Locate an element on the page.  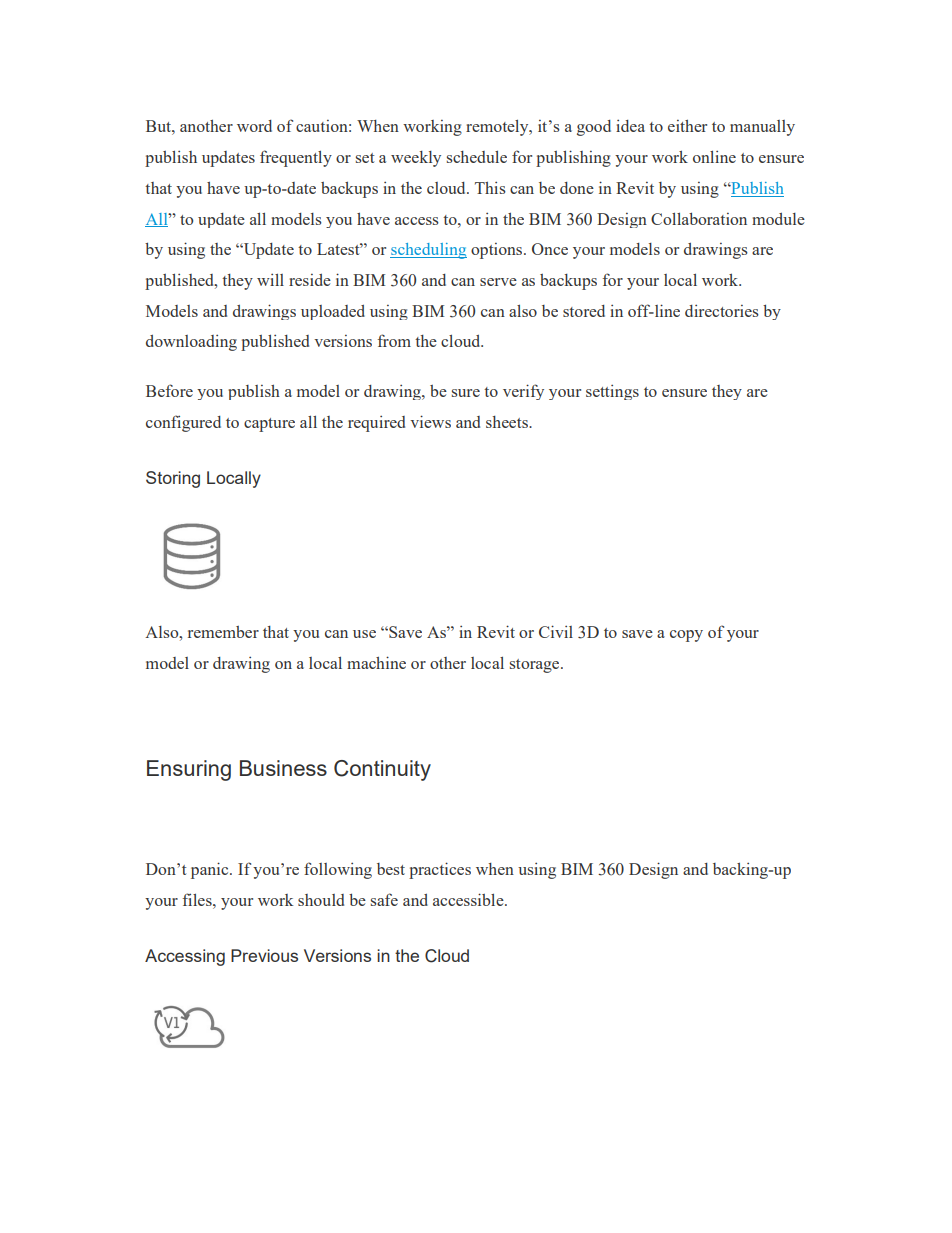
Storing is located at coordinates (173, 479).
